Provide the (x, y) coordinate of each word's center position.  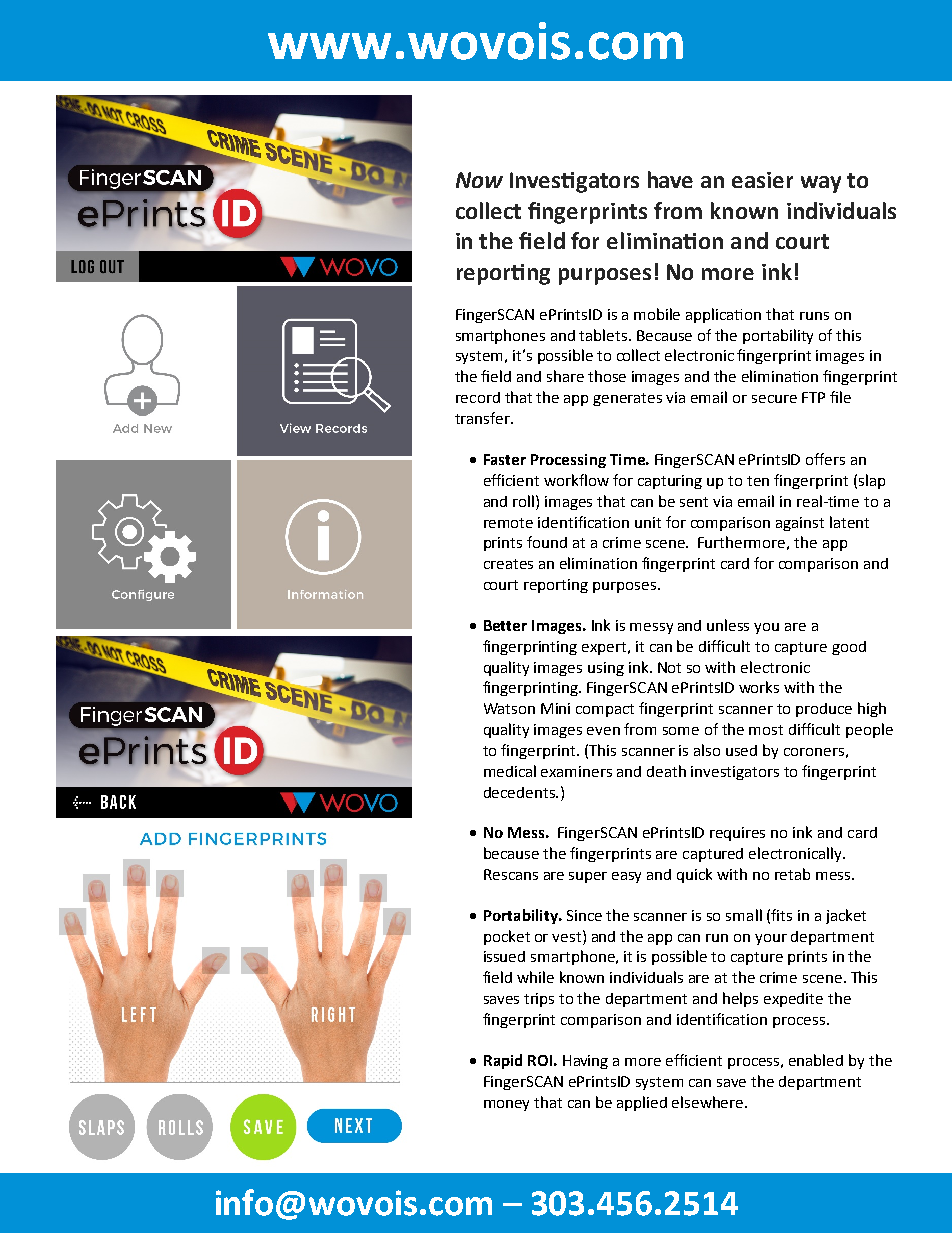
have (670, 179)
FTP (813, 397)
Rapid (503, 1061)
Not (669, 667)
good (849, 648)
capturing (670, 482)
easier (762, 180)
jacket (846, 916)
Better (505, 625)
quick (694, 875)
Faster (505, 459)
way (821, 184)
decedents (520, 792)
